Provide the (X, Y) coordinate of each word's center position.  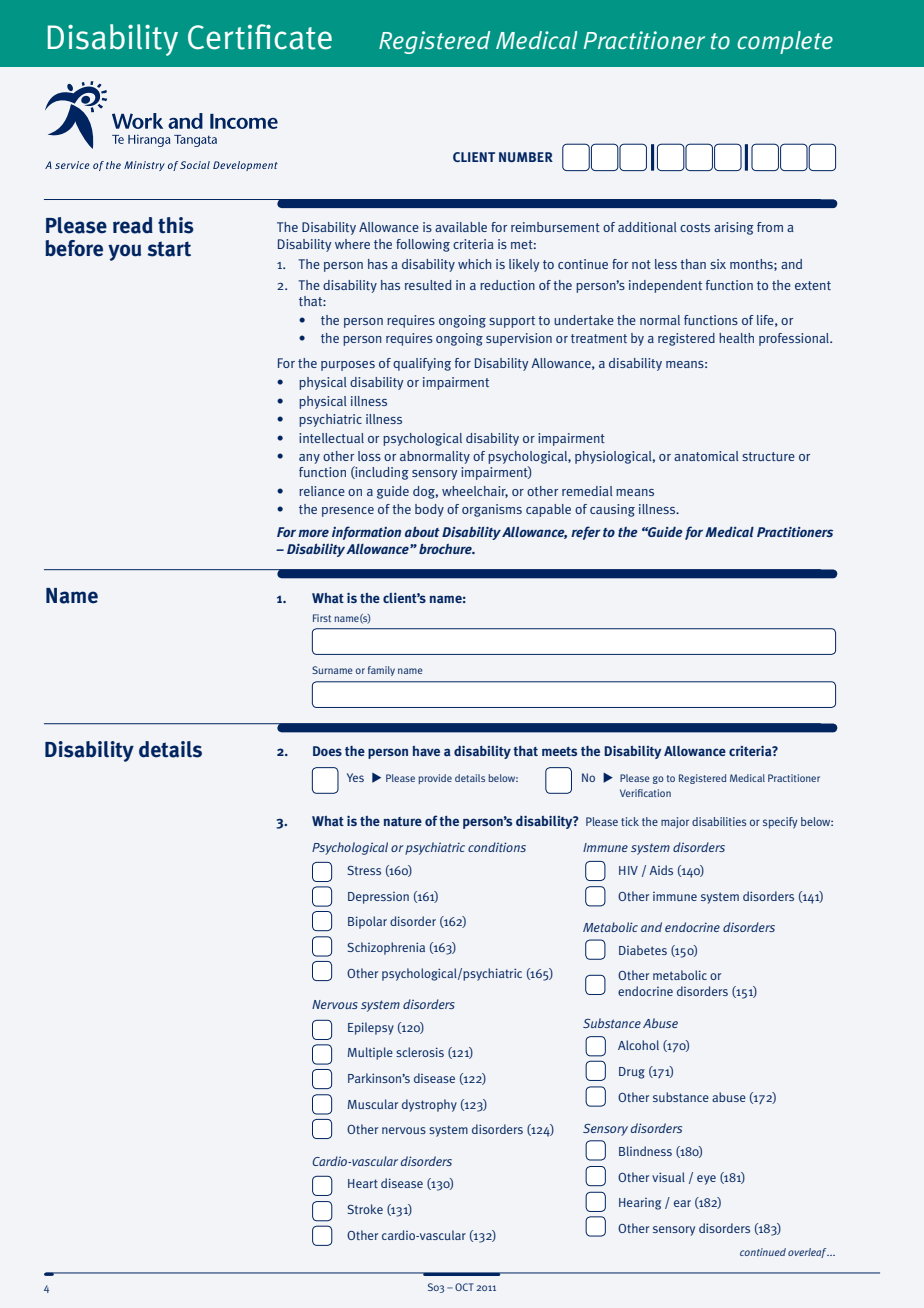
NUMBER (526, 157)
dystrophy (429, 1105)
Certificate (260, 37)
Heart (363, 1183)
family (381, 671)
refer (586, 533)
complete (785, 42)
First (322, 618)
